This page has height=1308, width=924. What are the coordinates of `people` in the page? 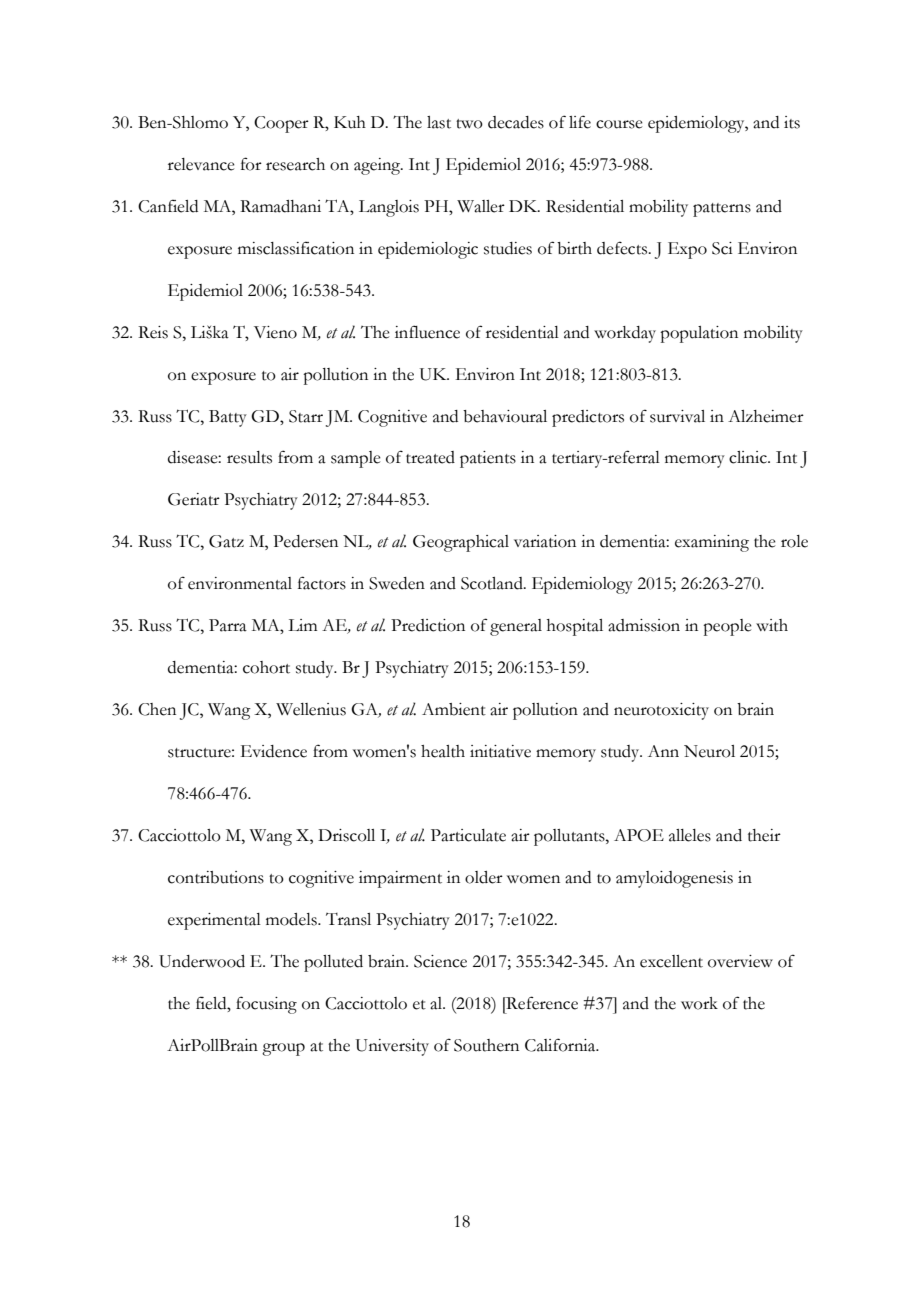 It's located at (727, 627).
